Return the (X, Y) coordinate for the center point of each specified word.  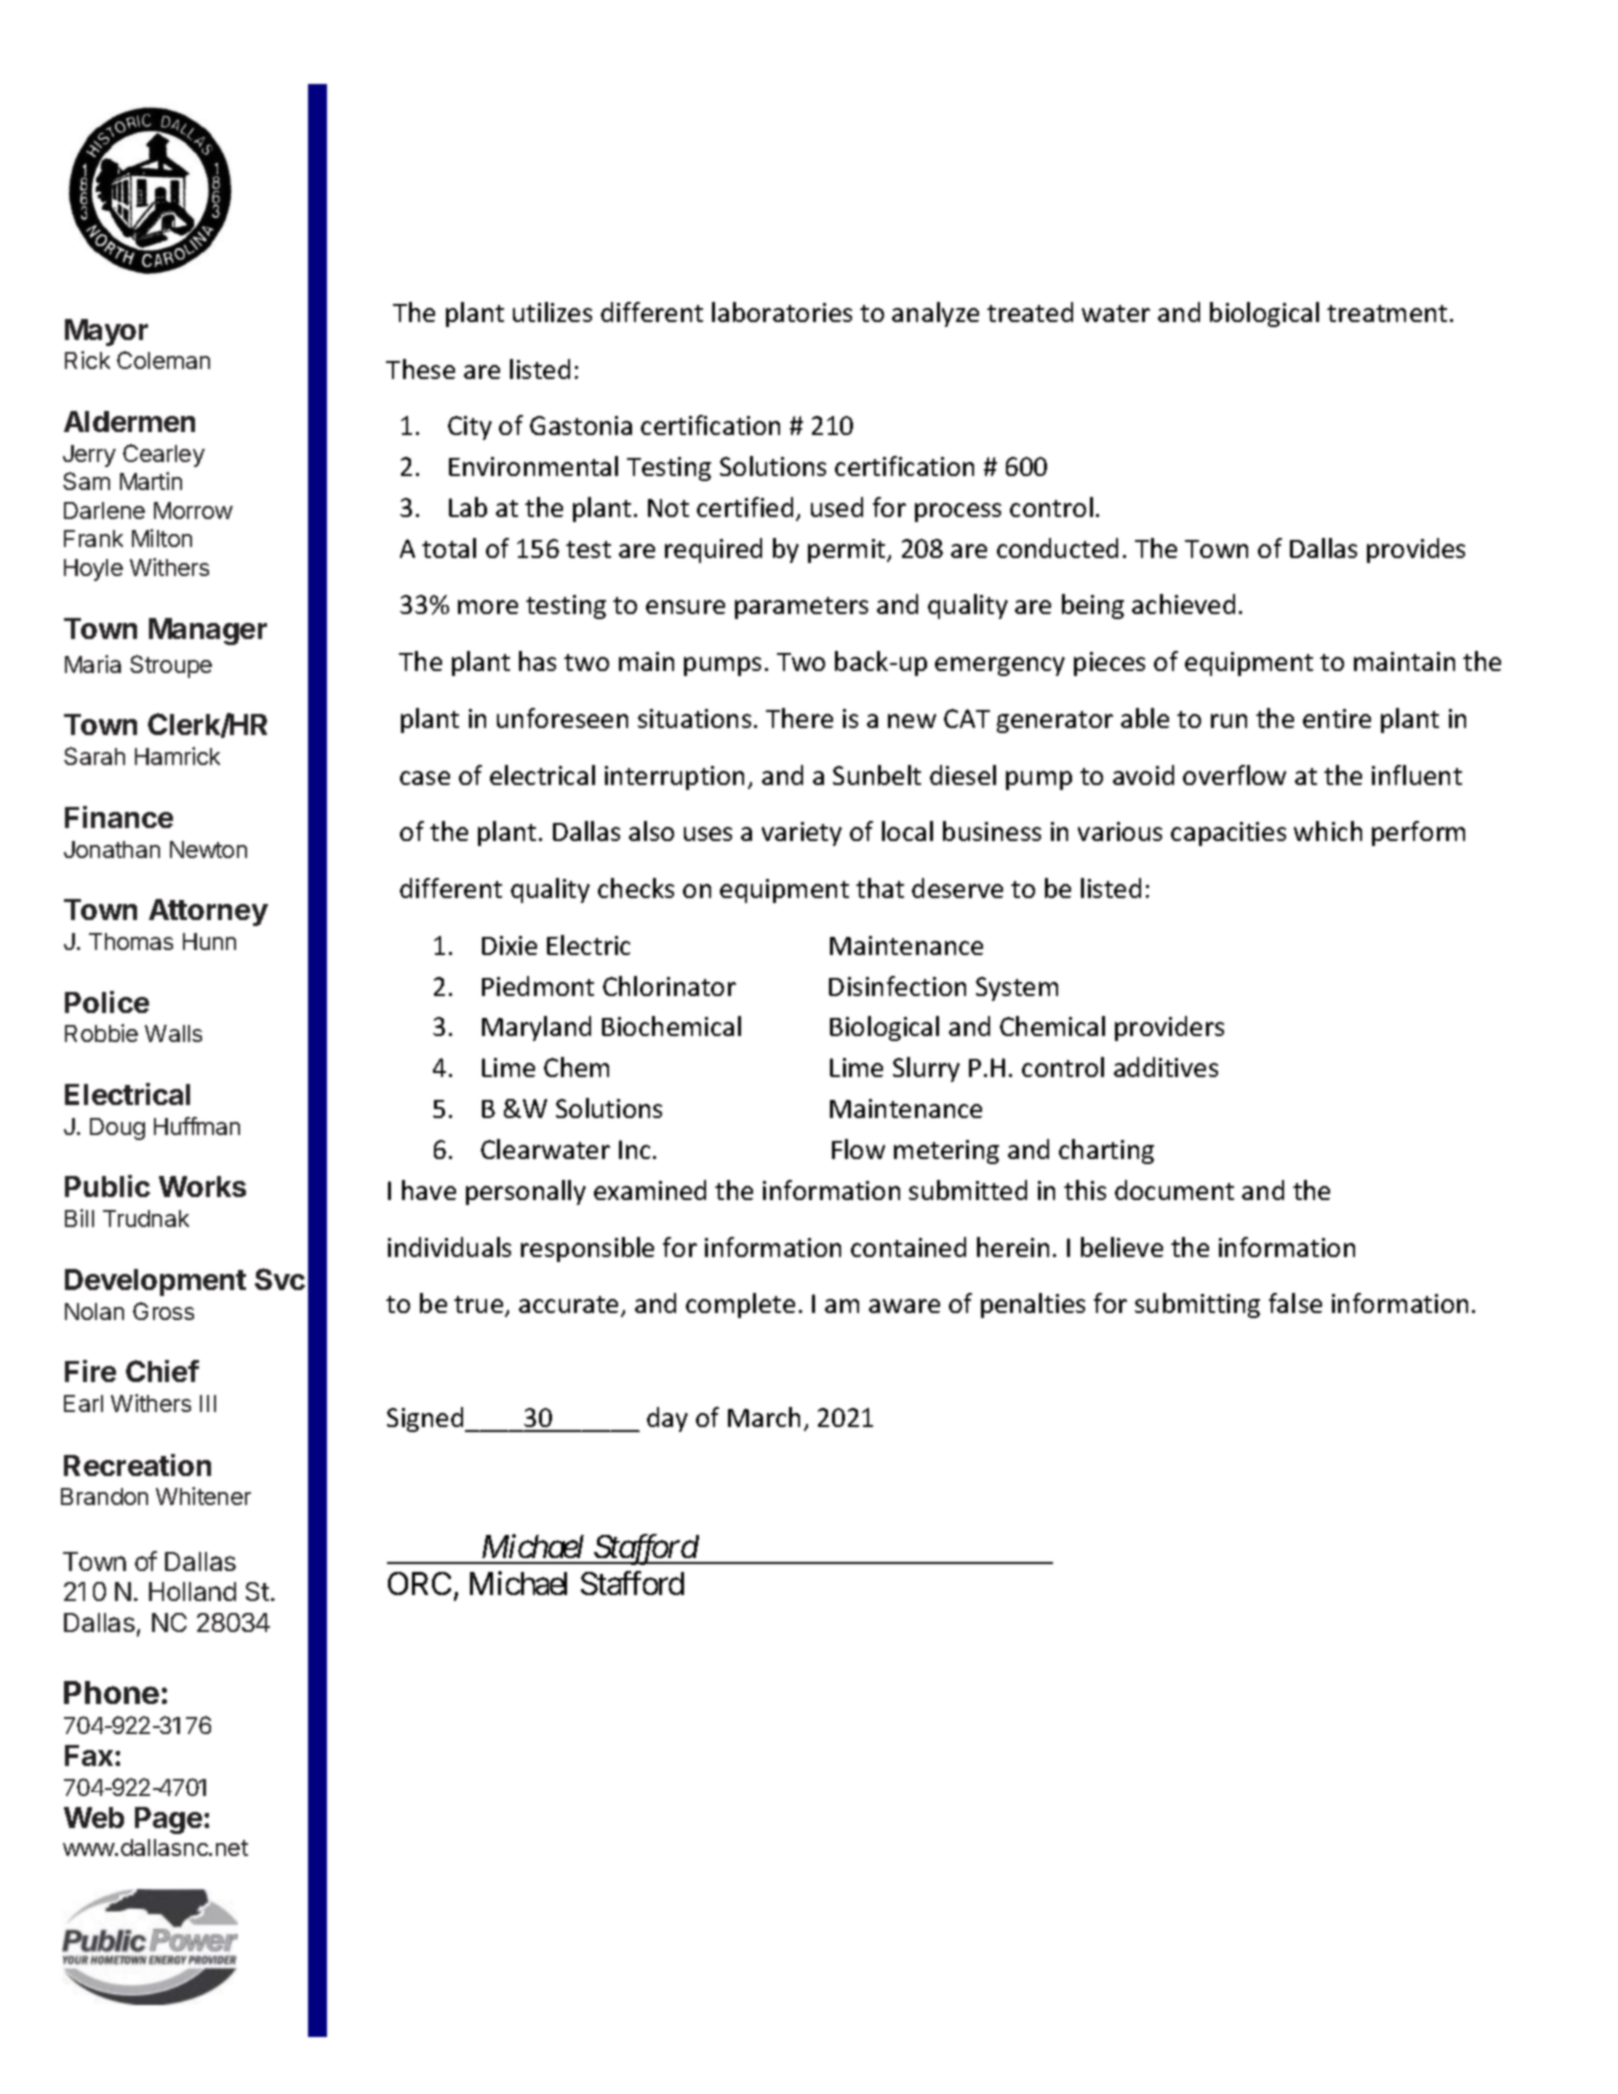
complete (740, 1305)
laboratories (782, 312)
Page (170, 1820)
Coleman (163, 360)
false (1295, 1303)
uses (708, 834)
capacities (1228, 834)
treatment (1387, 313)
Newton (208, 849)
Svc (280, 1279)
